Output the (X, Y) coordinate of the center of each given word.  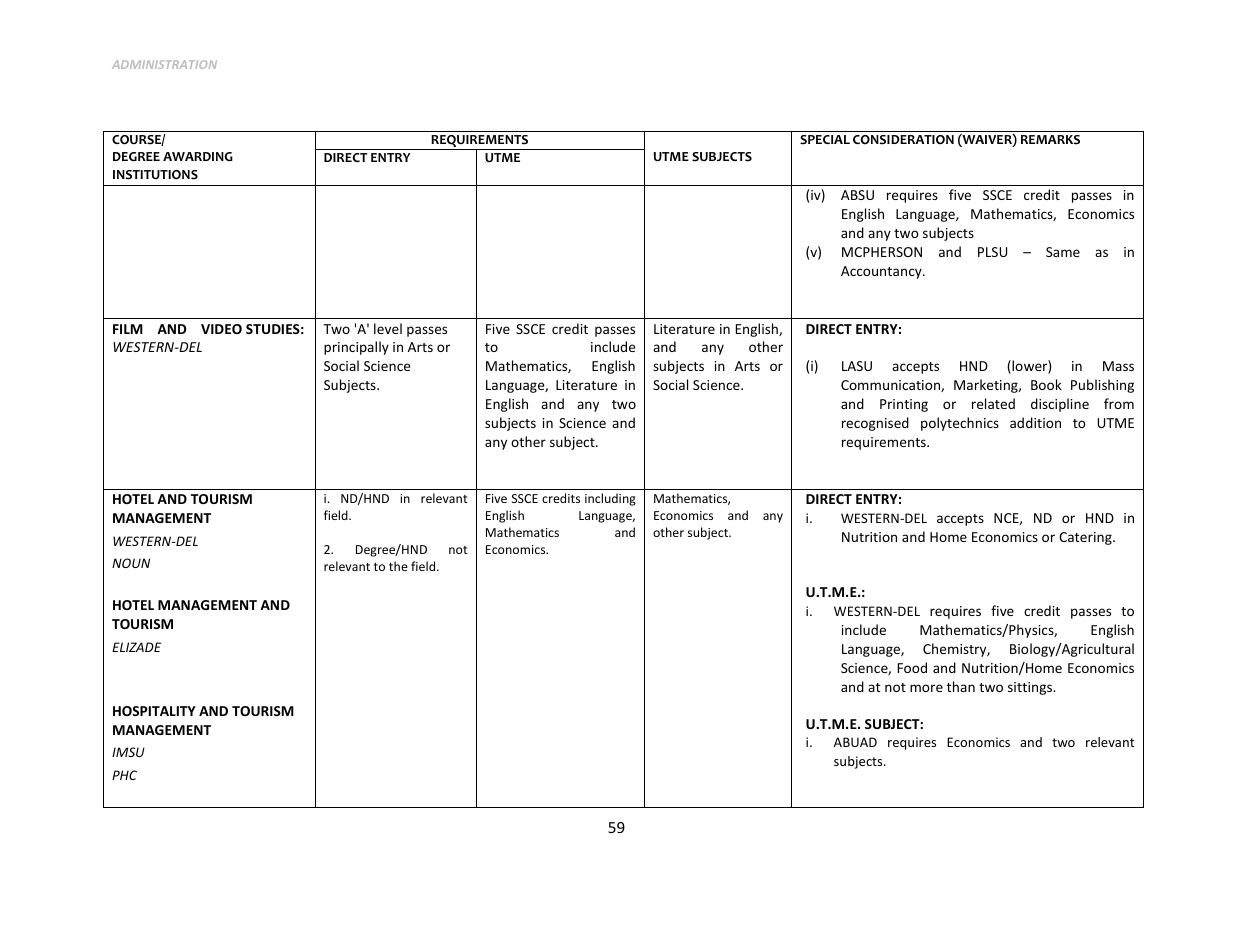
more (926, 688)
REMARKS (1050, 140)
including (610, 499)
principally (356, 348)
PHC (124, 775)
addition (1035, 422)
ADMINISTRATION (164, 64)
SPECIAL (825, 140)
